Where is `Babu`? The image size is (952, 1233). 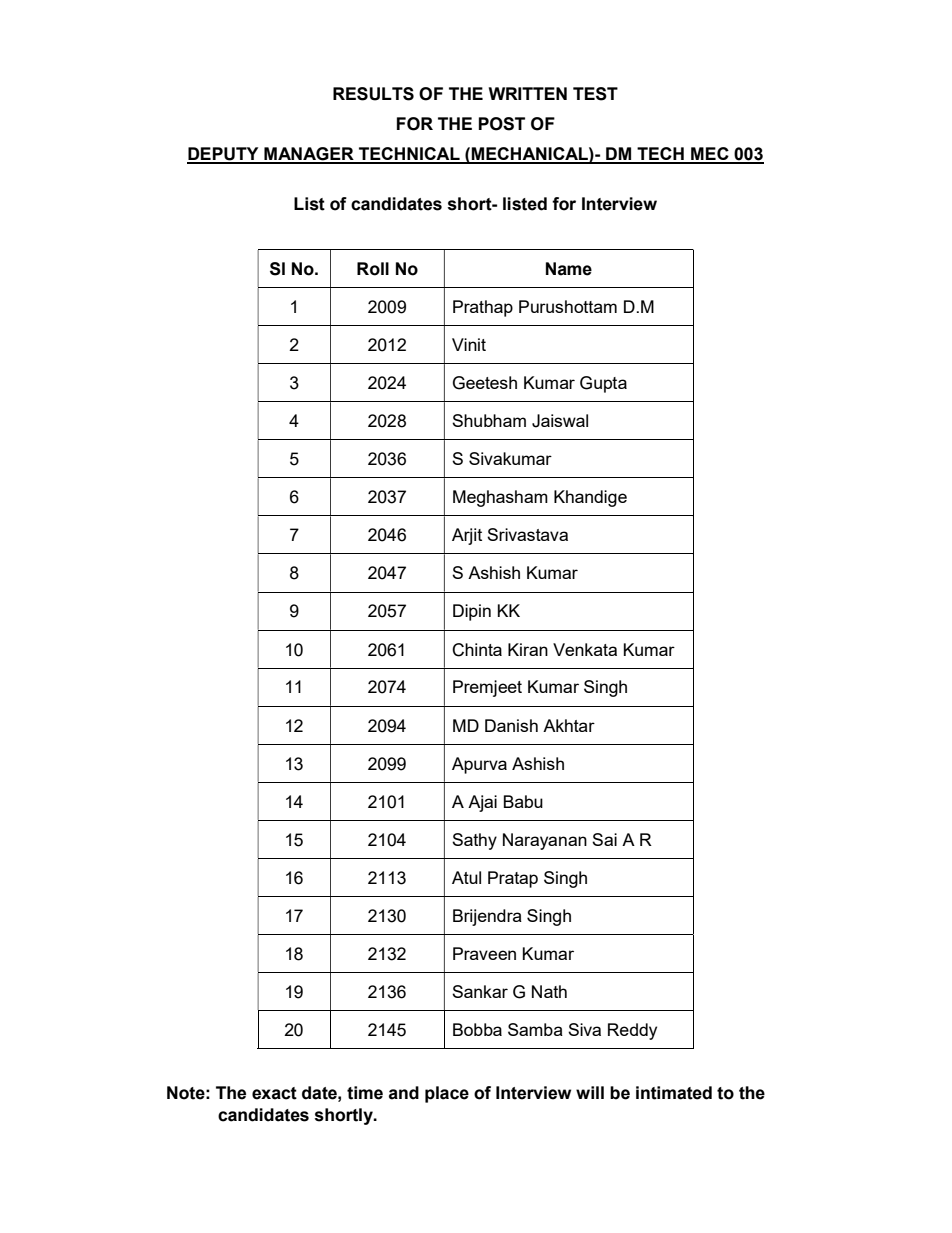
Babu is located at coordinates (523, 801).
